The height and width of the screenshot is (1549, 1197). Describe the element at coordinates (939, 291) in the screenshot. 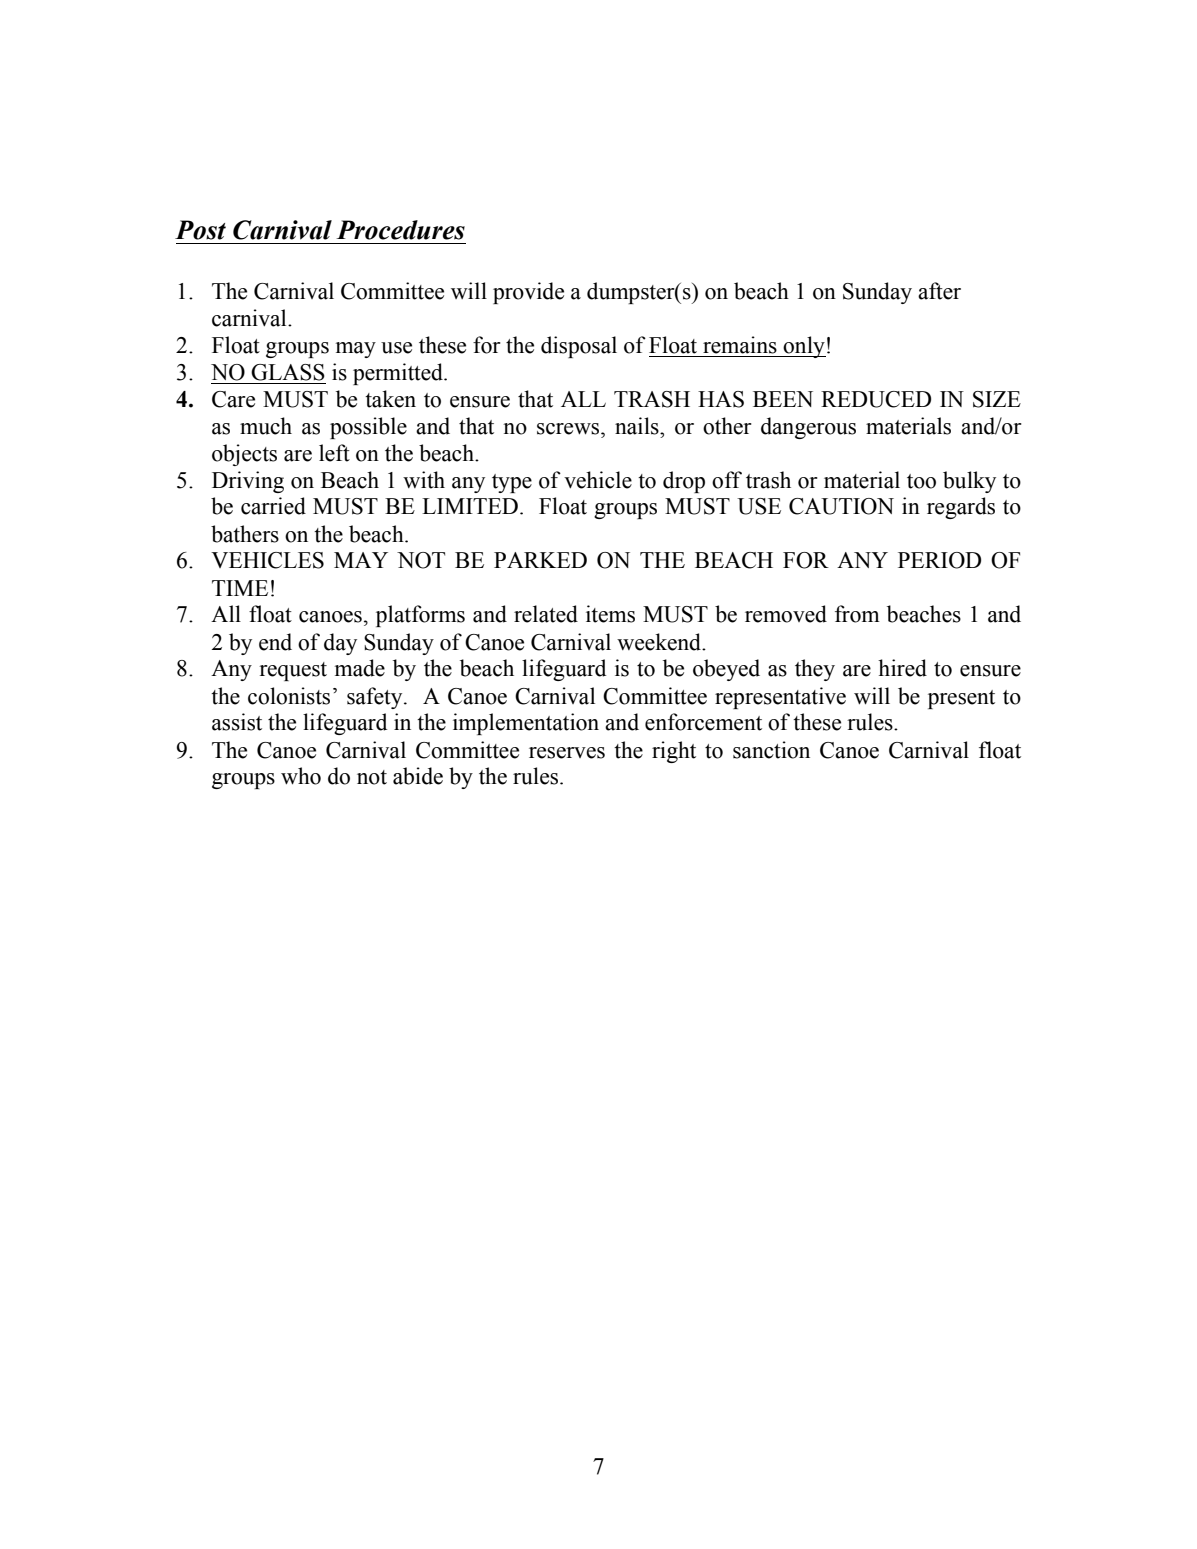

I see `after` at that location.
